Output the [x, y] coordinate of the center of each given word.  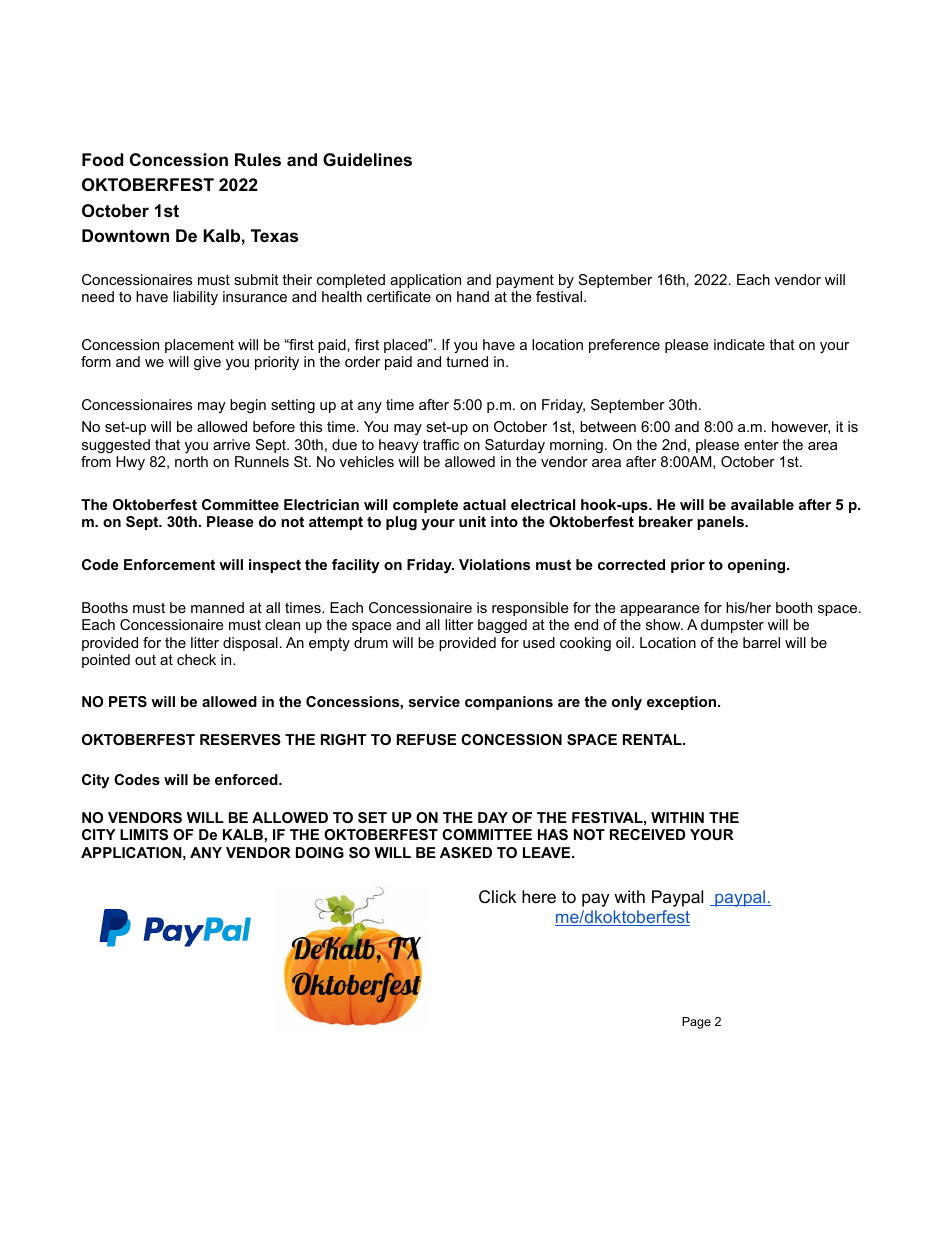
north [191, 461]
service [434, 701]
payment [525, 281]
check [196, 659]
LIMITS [144, 834]
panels [721, 523]
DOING [320, 852]
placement [199, 346]
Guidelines [367, 159]
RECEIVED [647, 834]
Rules [258, 159]
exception [681, 703]
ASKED [466, 852]
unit [472, 521]
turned [467, 361]
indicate [739, 344]
